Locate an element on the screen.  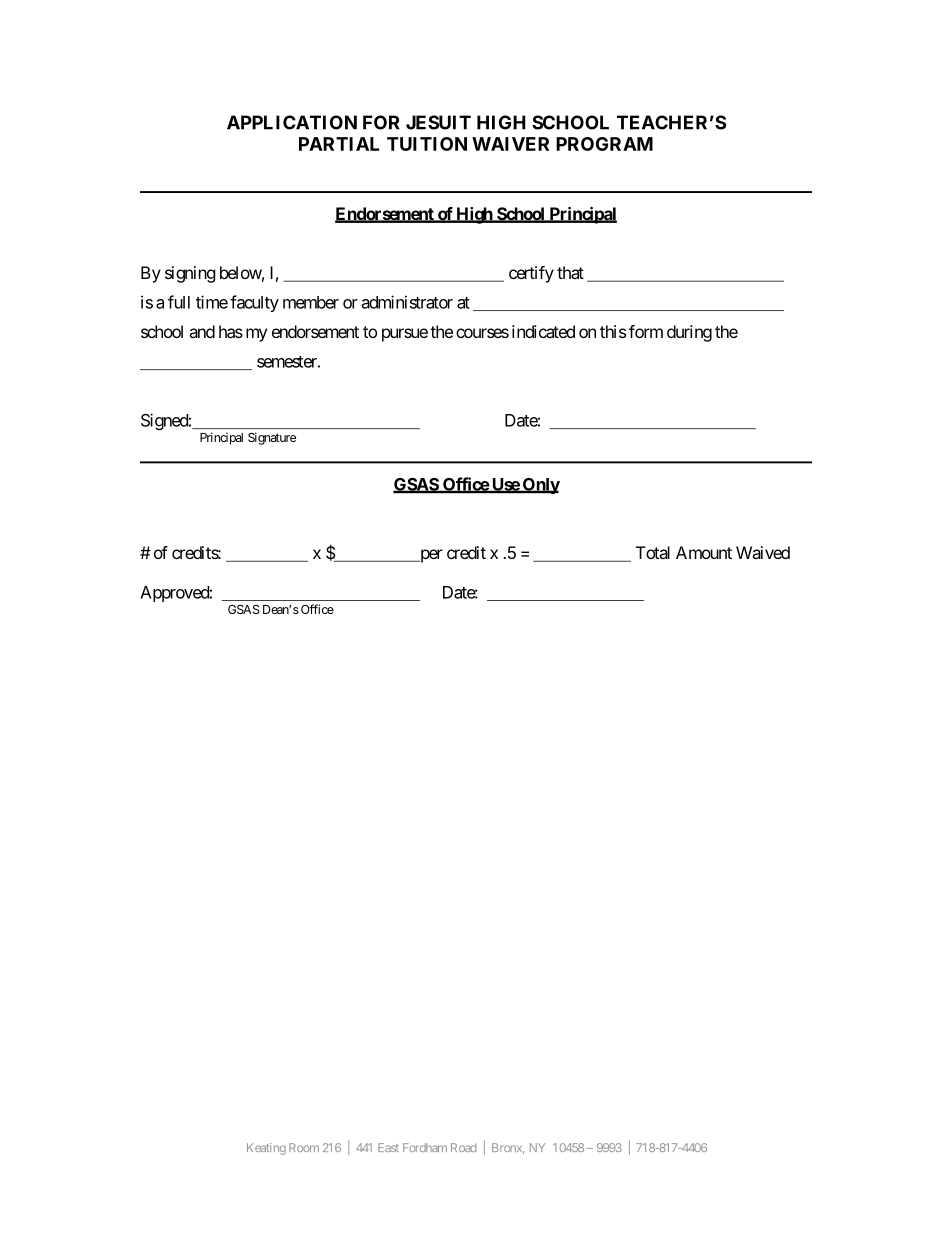
Total is located at coordinates (653, 552).
